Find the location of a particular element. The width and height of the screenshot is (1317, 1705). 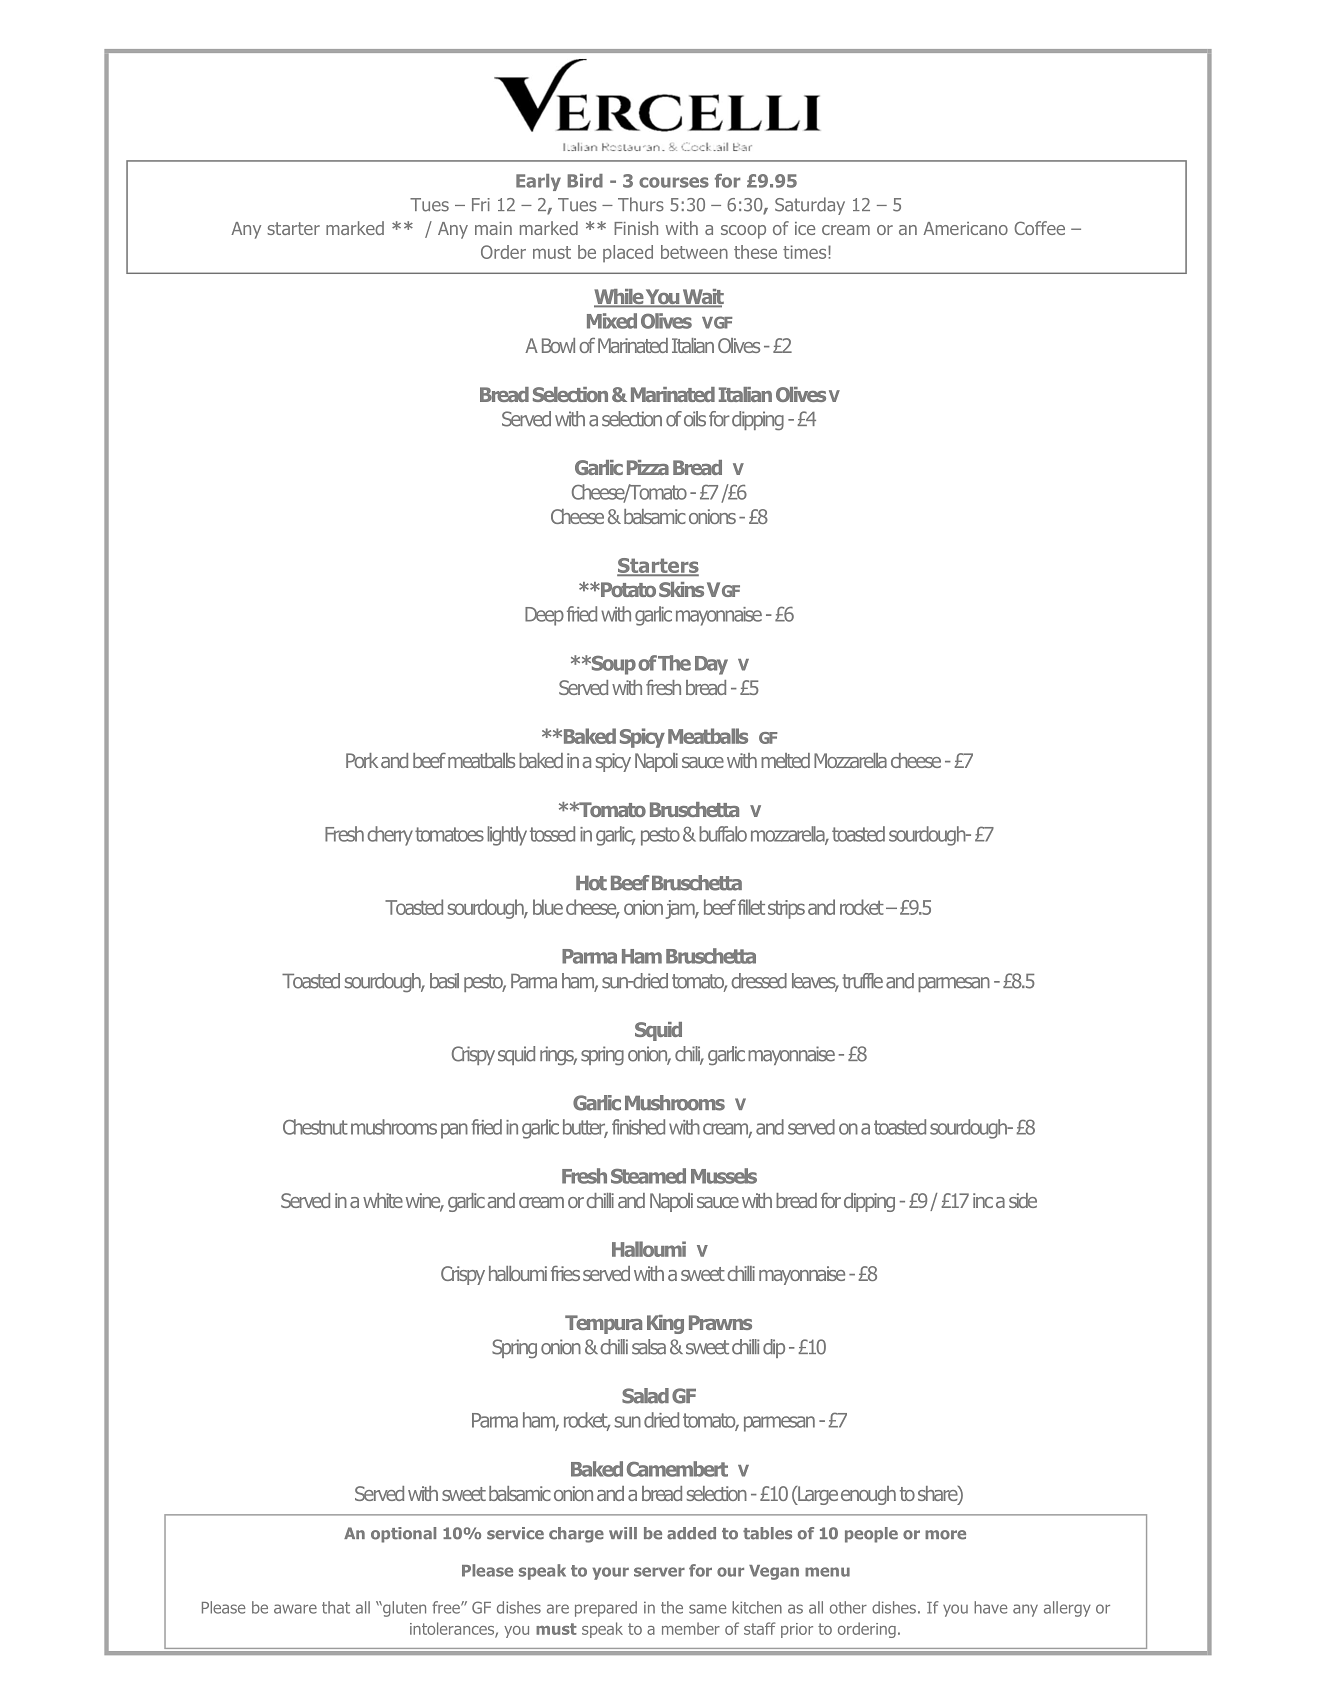

between is located at coordinates (694, 252).
